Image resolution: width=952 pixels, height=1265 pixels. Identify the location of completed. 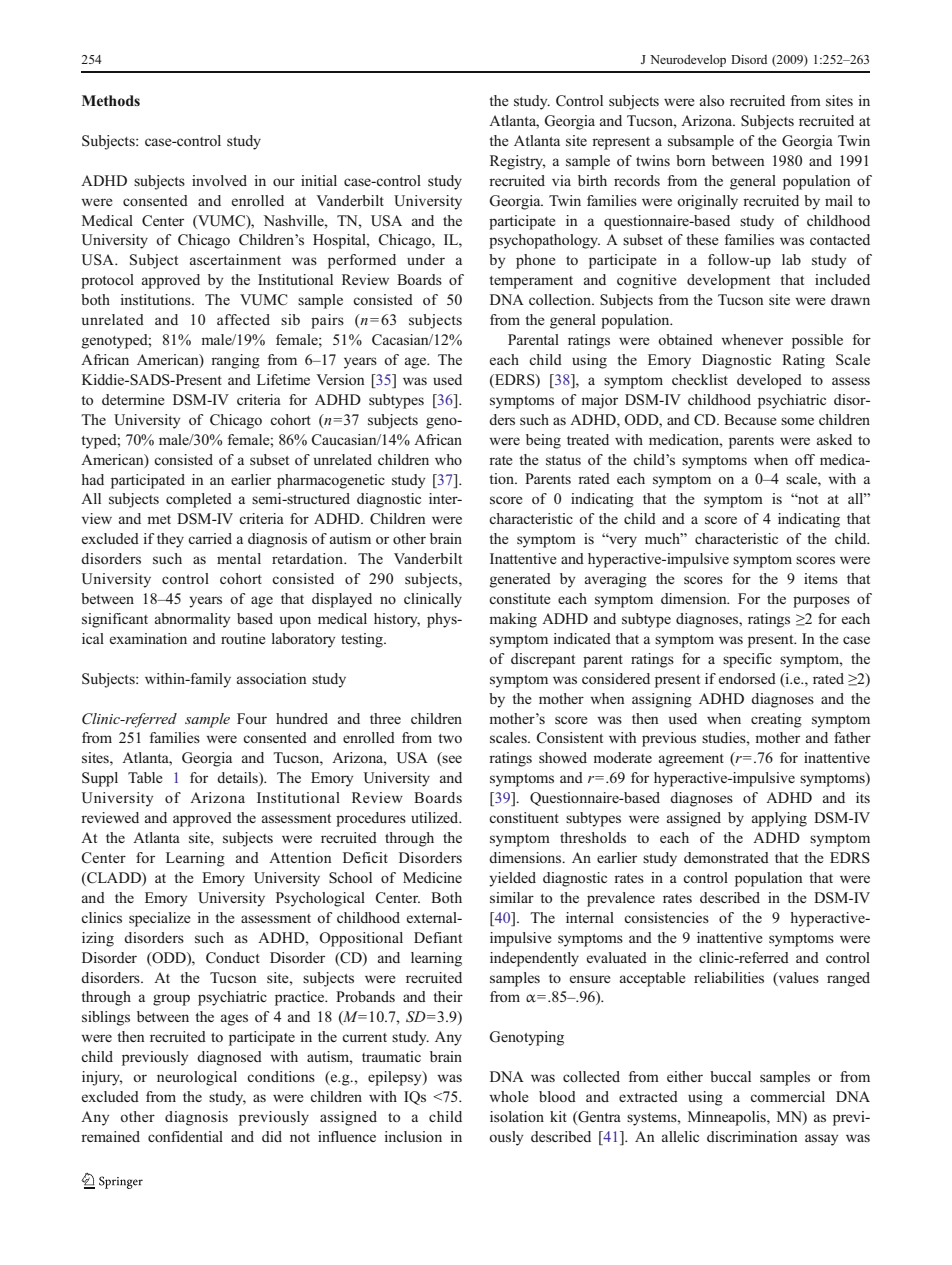
(199, 500).
